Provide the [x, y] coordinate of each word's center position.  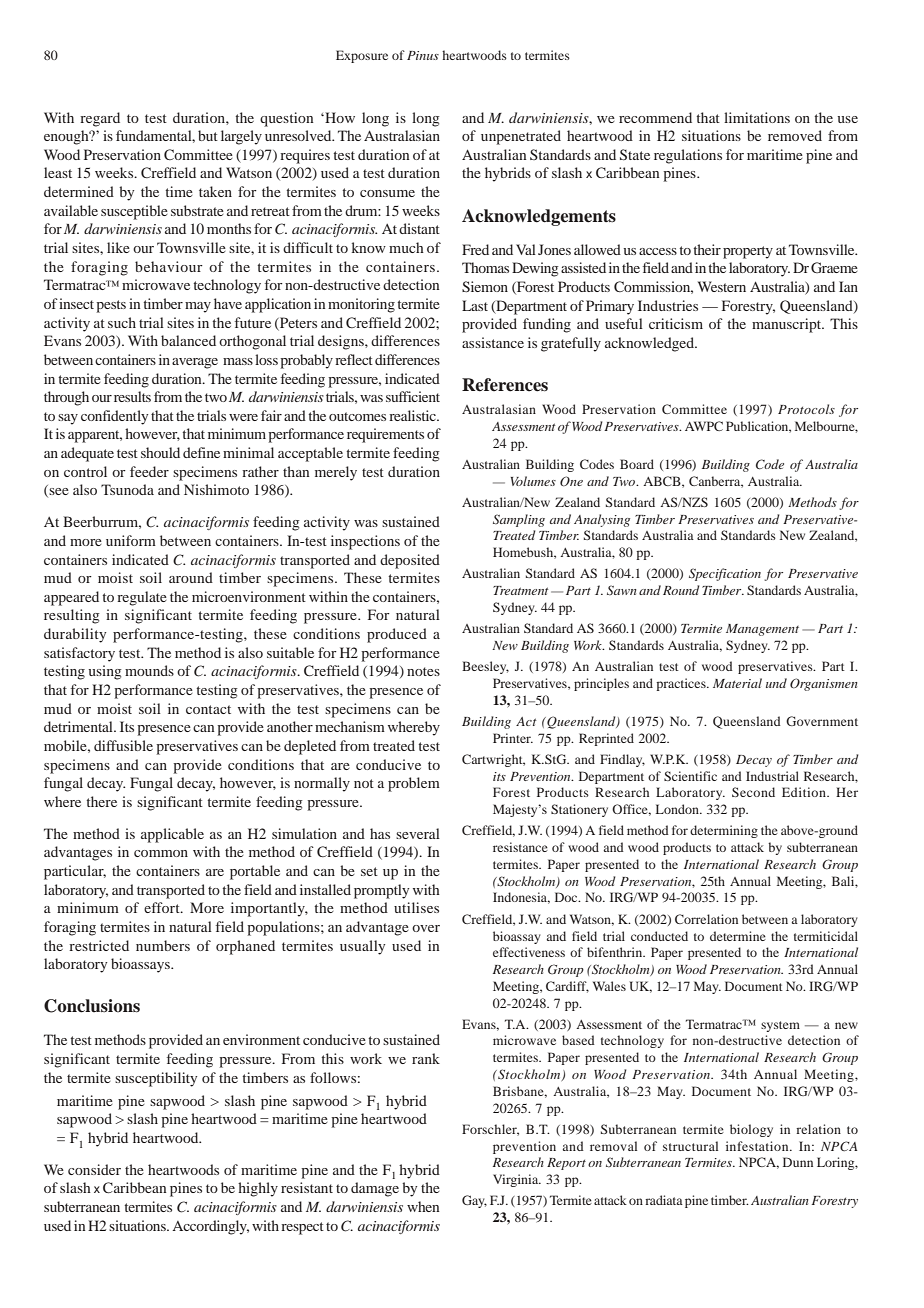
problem [414, 784]
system [780, 1026]
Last [475, 305]
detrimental [79, 726]
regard [100, 119]
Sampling [519, 520]
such [122, 322]
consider [94, 1169]
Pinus [423, 55]
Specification [725, 574]
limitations [757, 117]
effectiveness [529, 952]
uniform [131, 540]
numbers [163, 945]
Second [753, 792]
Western [722, 286]
